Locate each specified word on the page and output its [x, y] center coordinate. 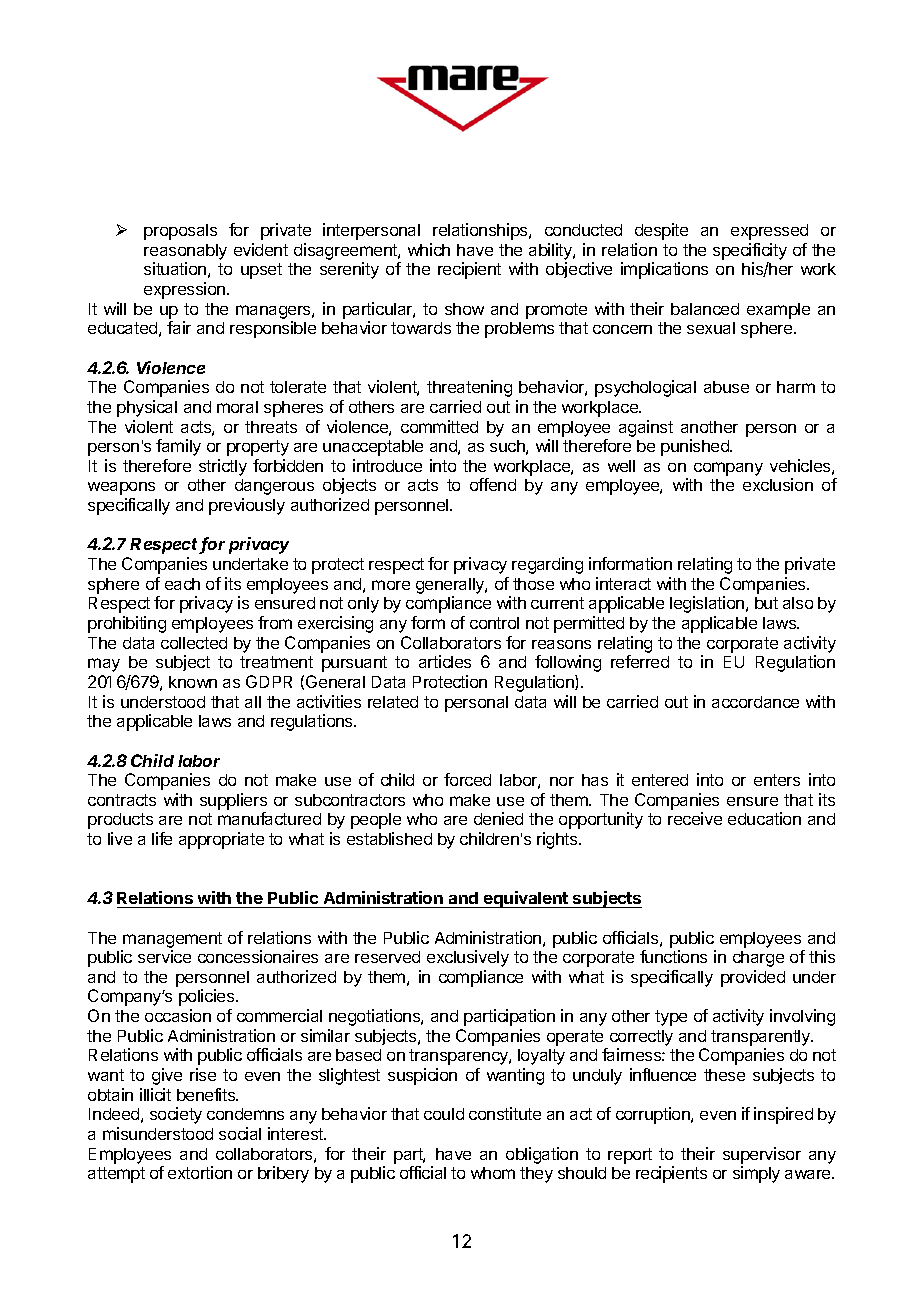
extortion [200, 1172]
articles [445, 661]
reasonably [185, 252]
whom [493, 1173]
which [429, 249]
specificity [750, 251]
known [193, 682]
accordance [755, 702]
